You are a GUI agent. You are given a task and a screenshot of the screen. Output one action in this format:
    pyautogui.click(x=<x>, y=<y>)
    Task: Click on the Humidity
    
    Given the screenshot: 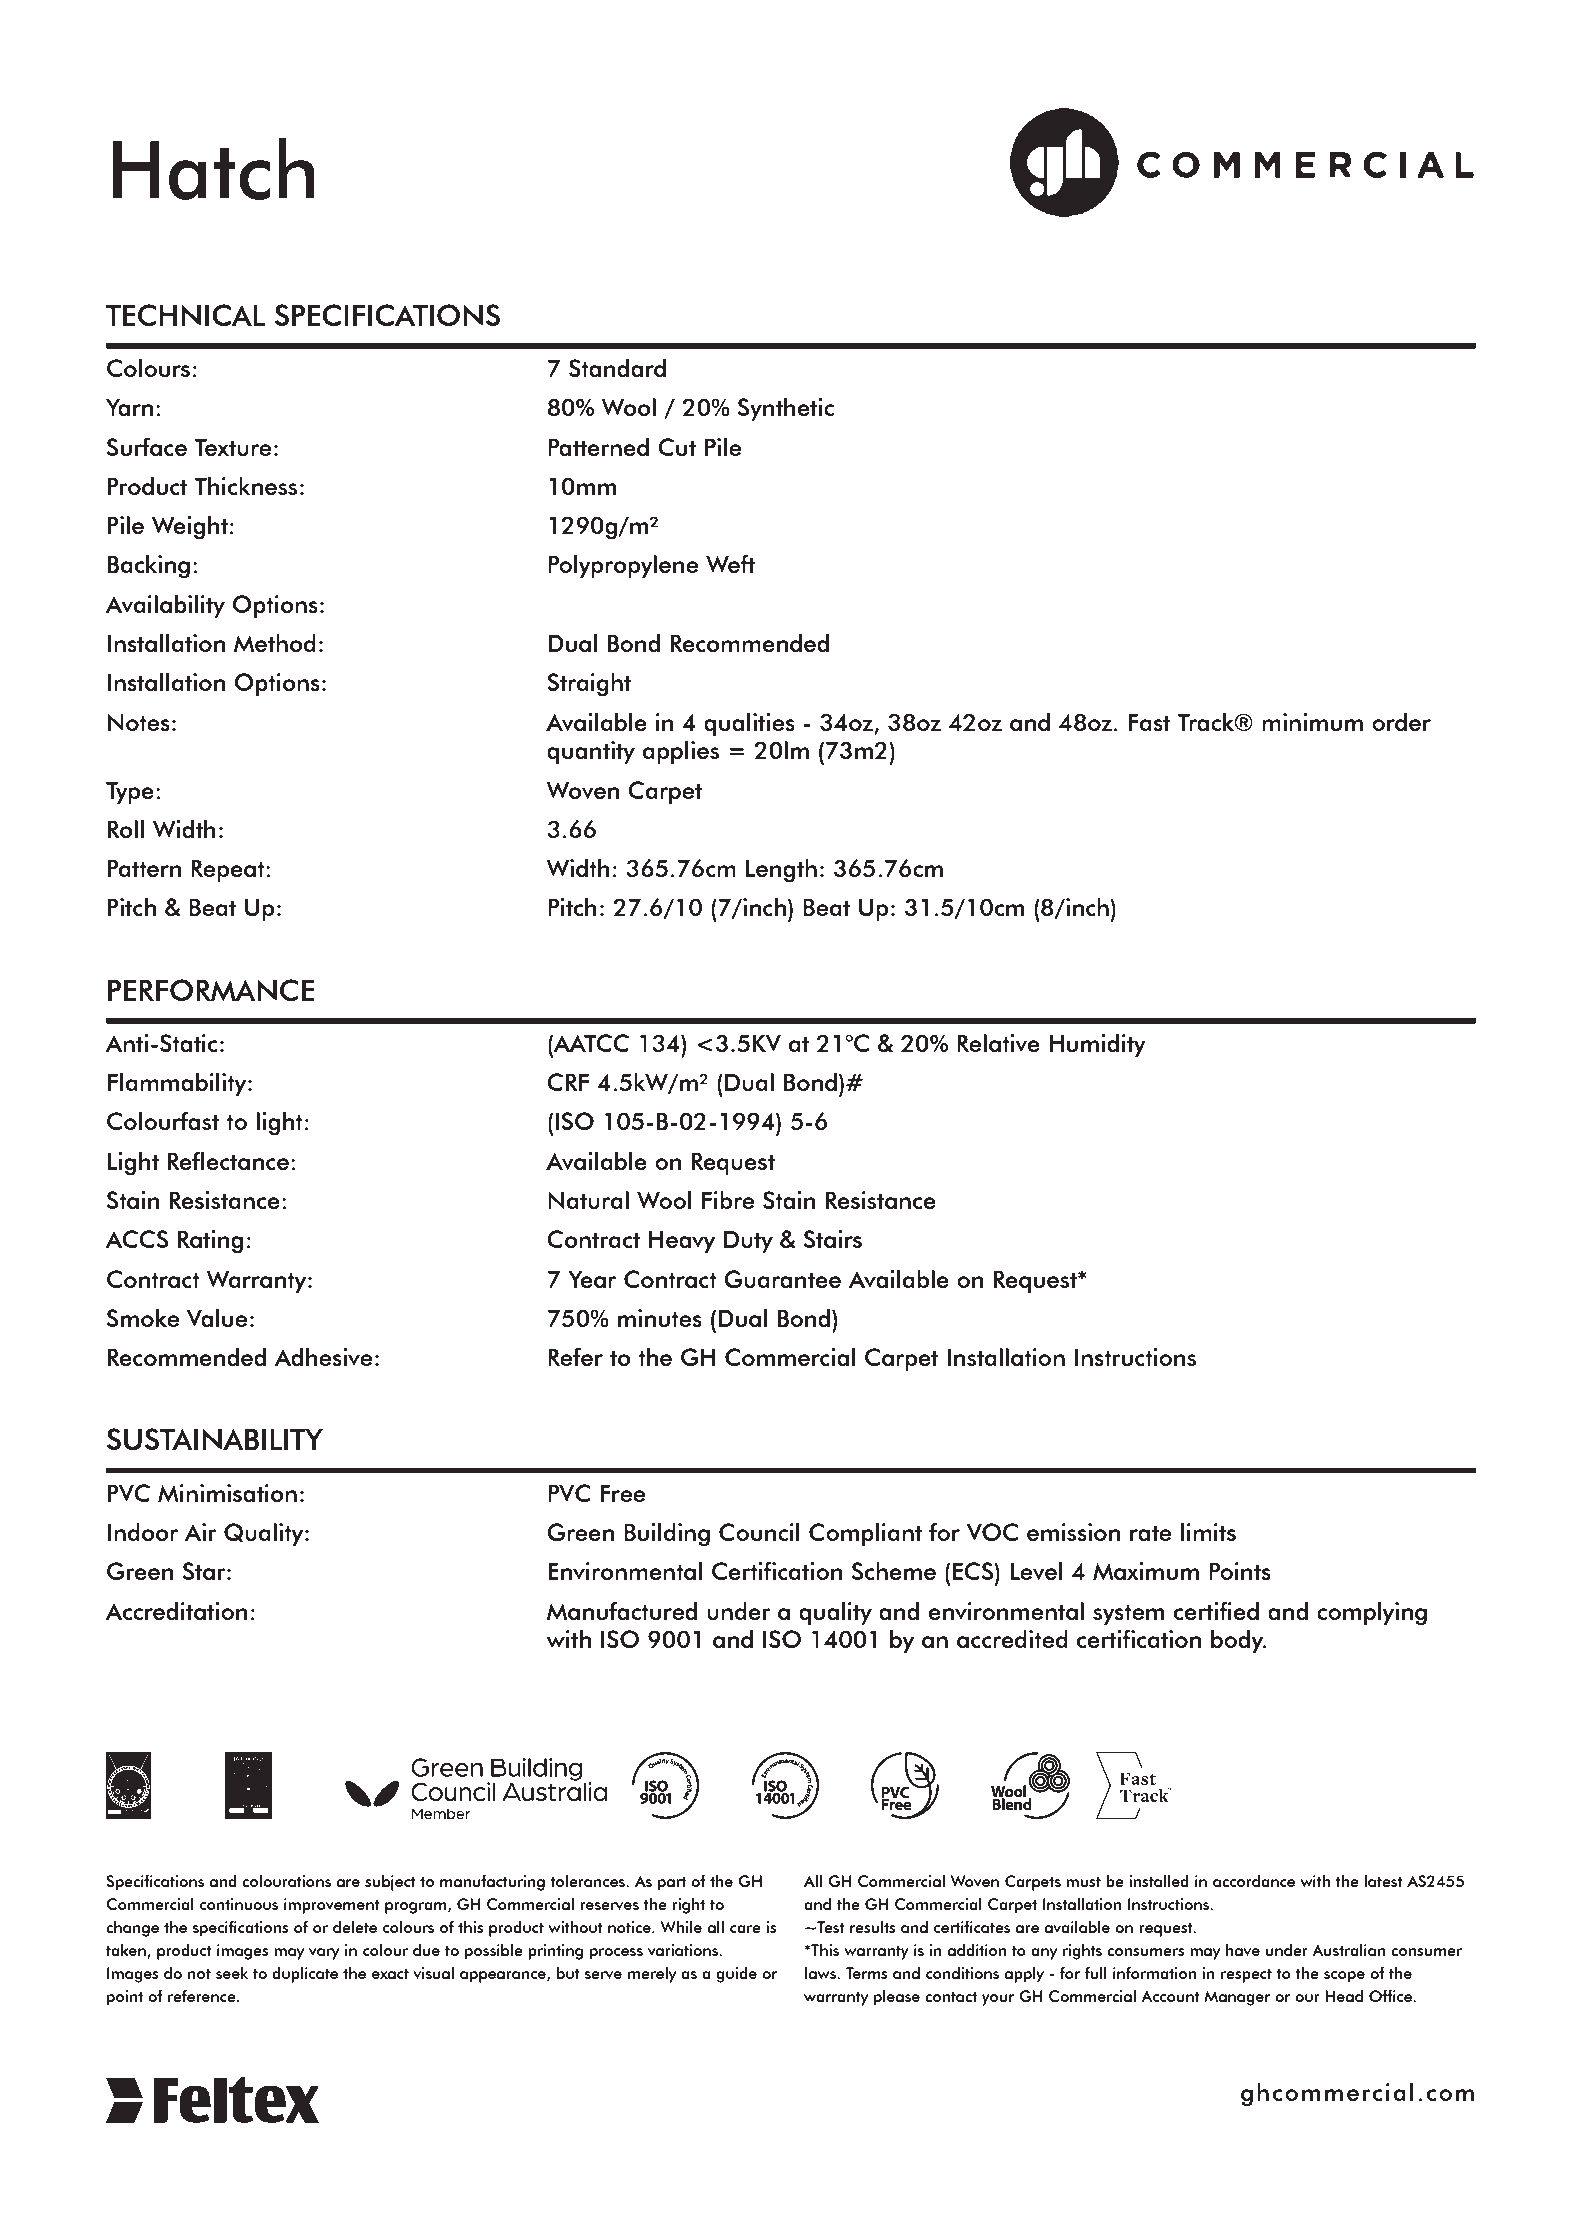 What is the action you would take?
    pyautogui.click(x=1097, y=1046)
